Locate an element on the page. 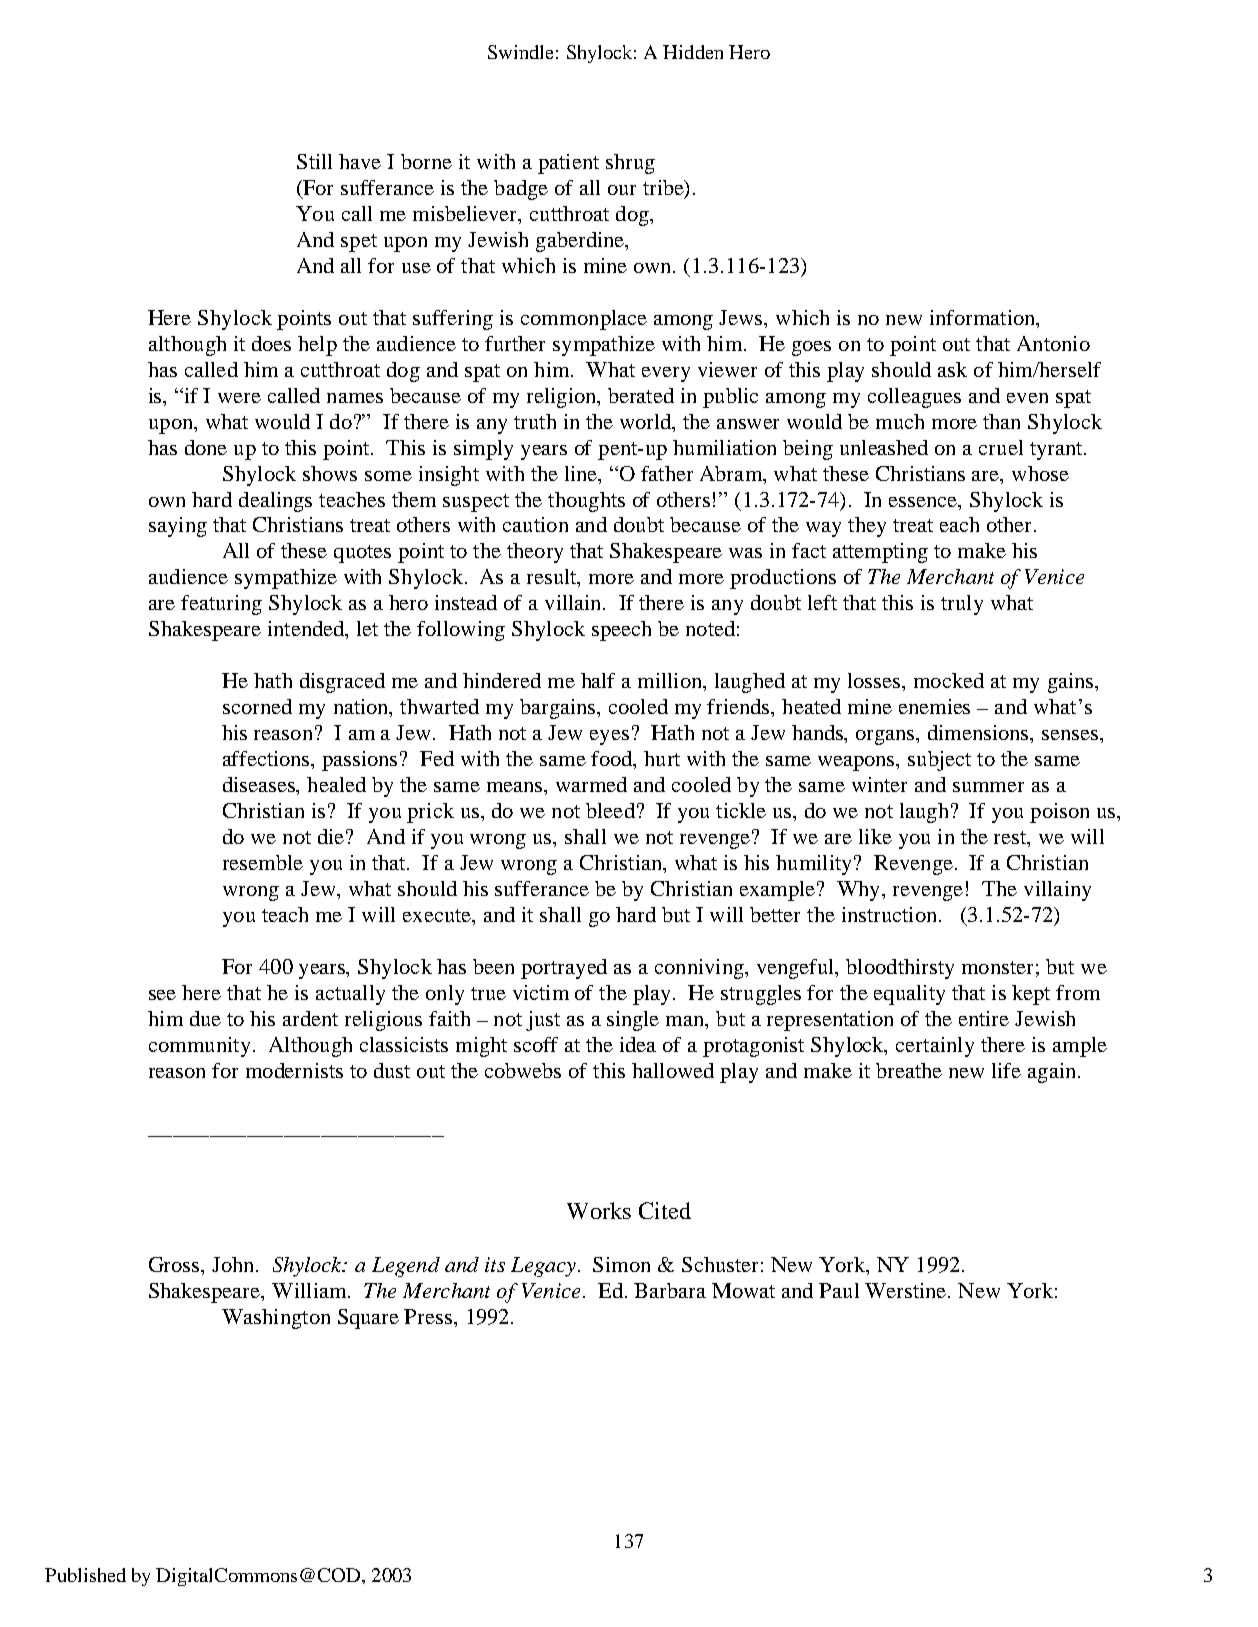 The image size is (1258, 1627). patient is located at coordinates (568, 164).
